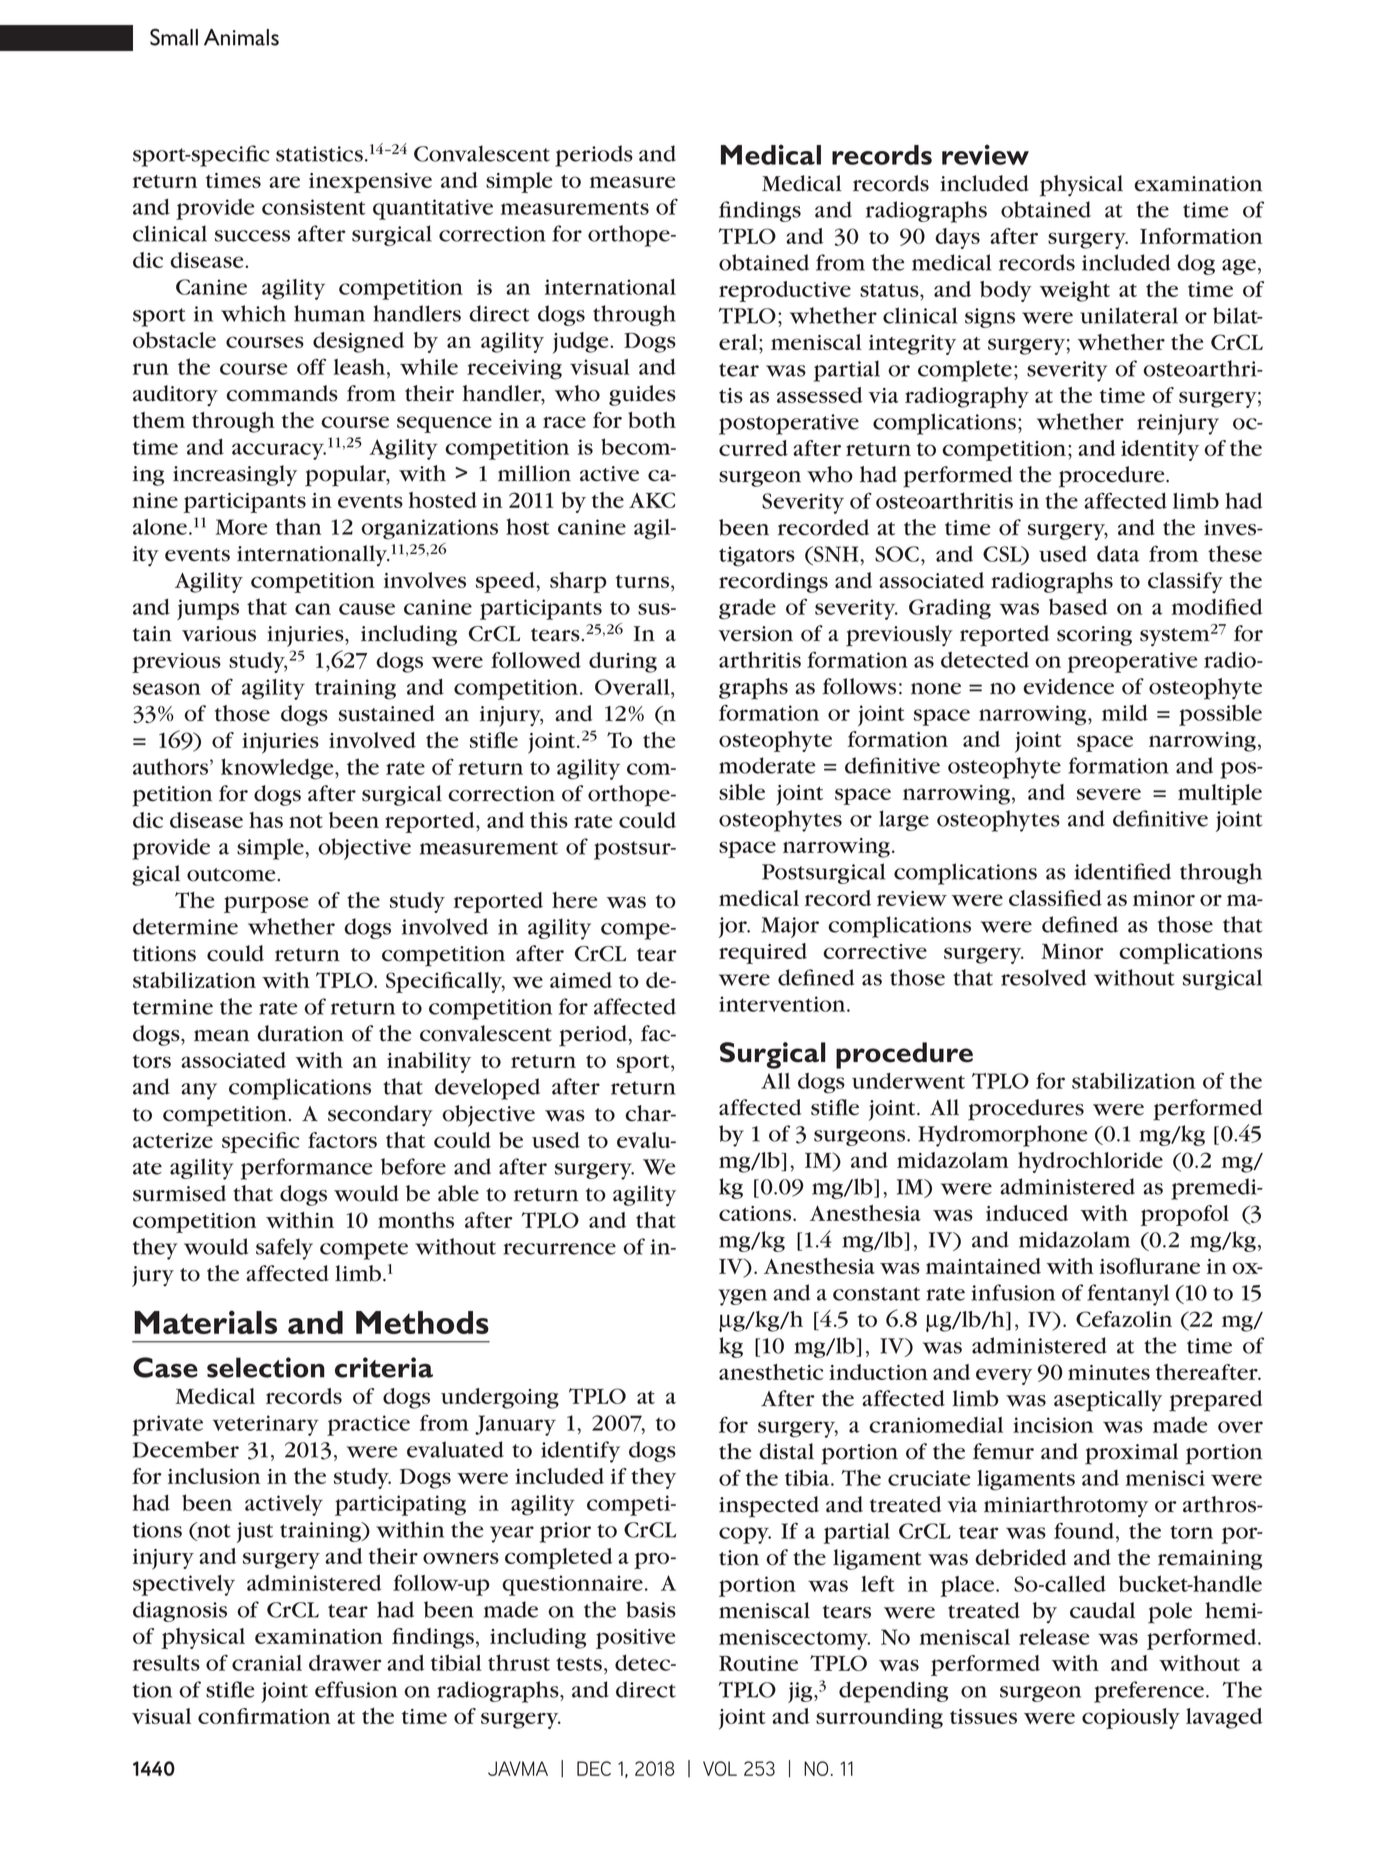  What do you see at coordinates (785, 291) in the screenshot?
I see `reproductive` at bounding box center [785, 291].
